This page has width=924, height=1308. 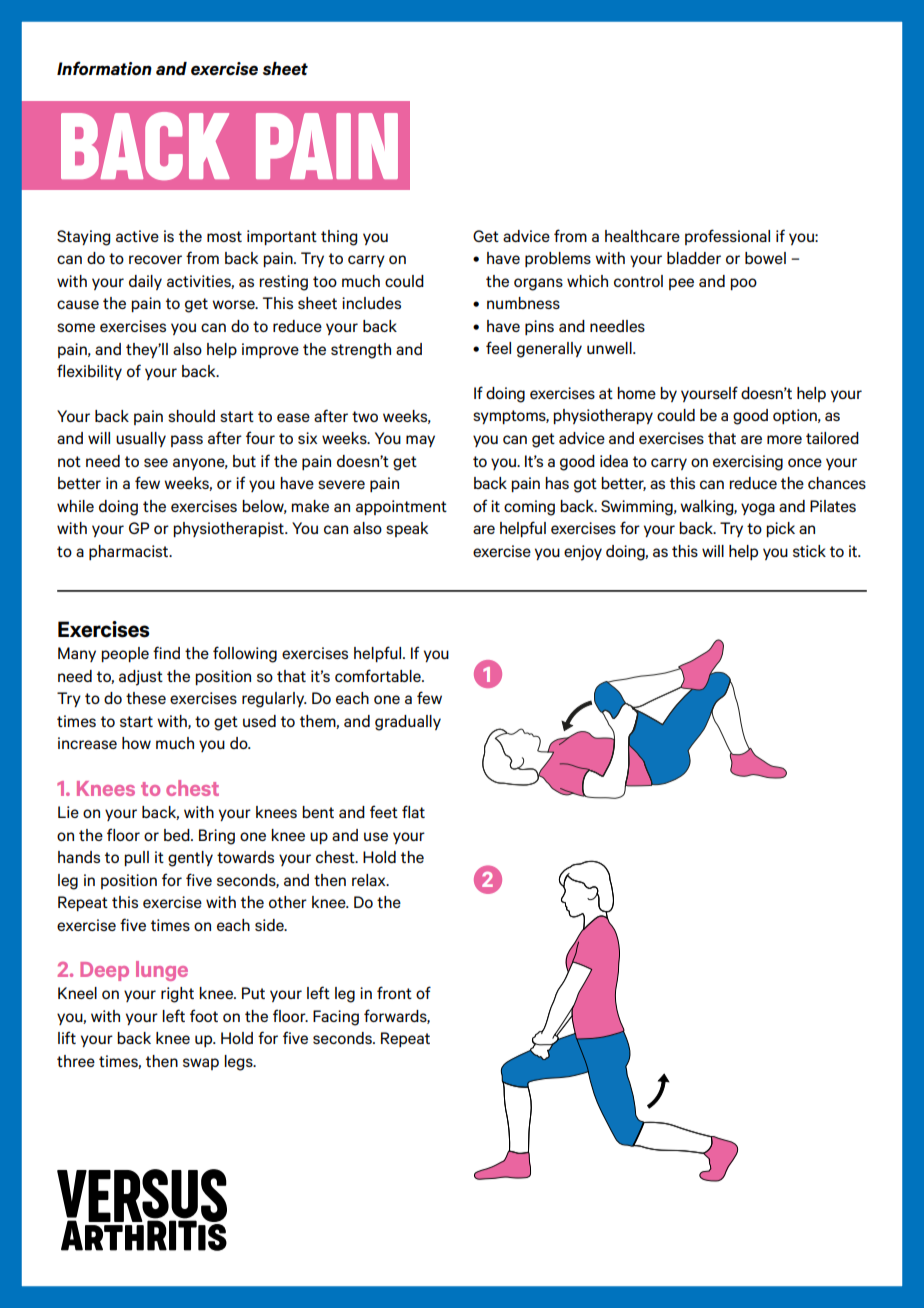 What do you see at coordinates (394, 992) in the page?
I see `front` at bounding box center [394, 992].
